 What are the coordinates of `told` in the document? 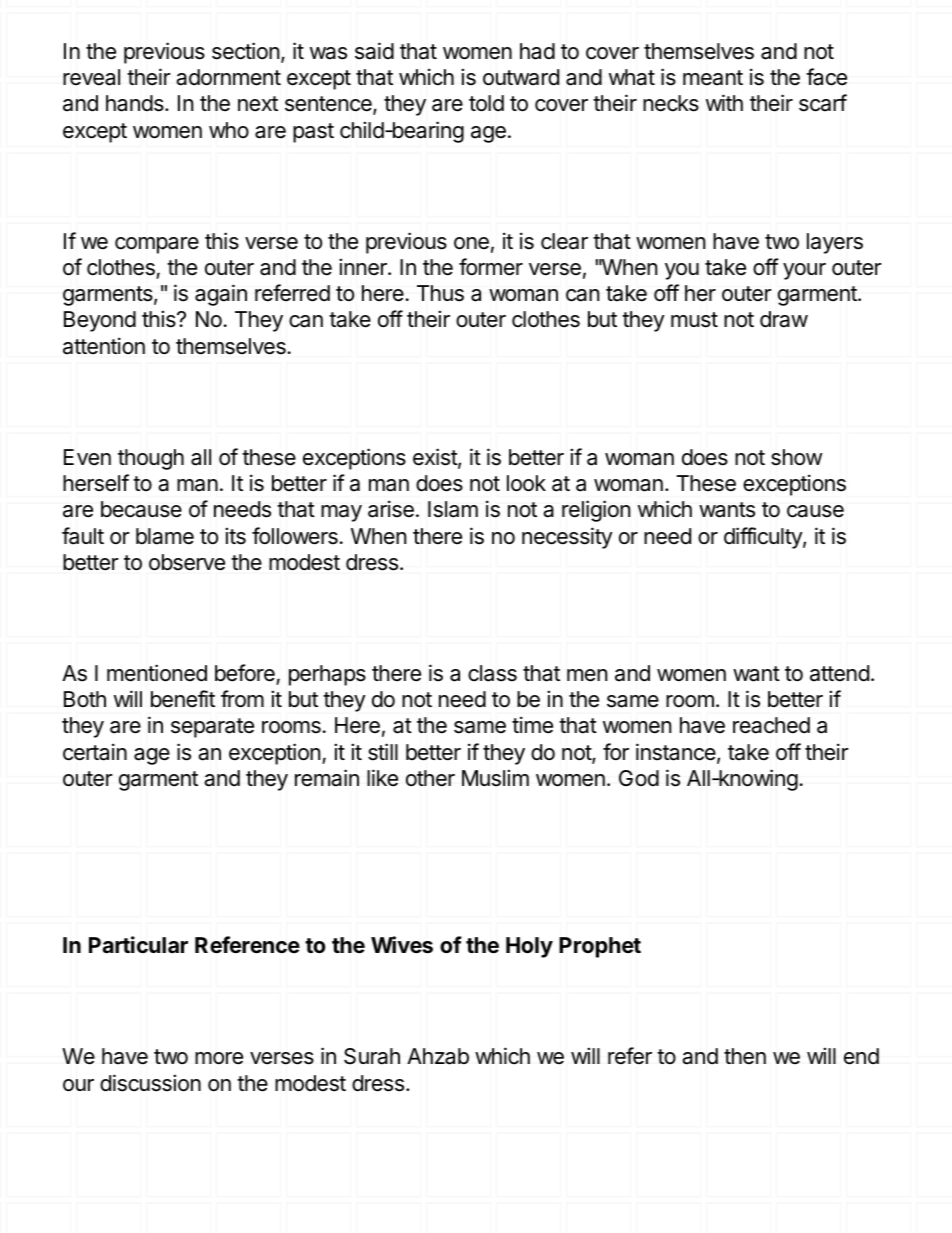 It's located at (486, 103).
